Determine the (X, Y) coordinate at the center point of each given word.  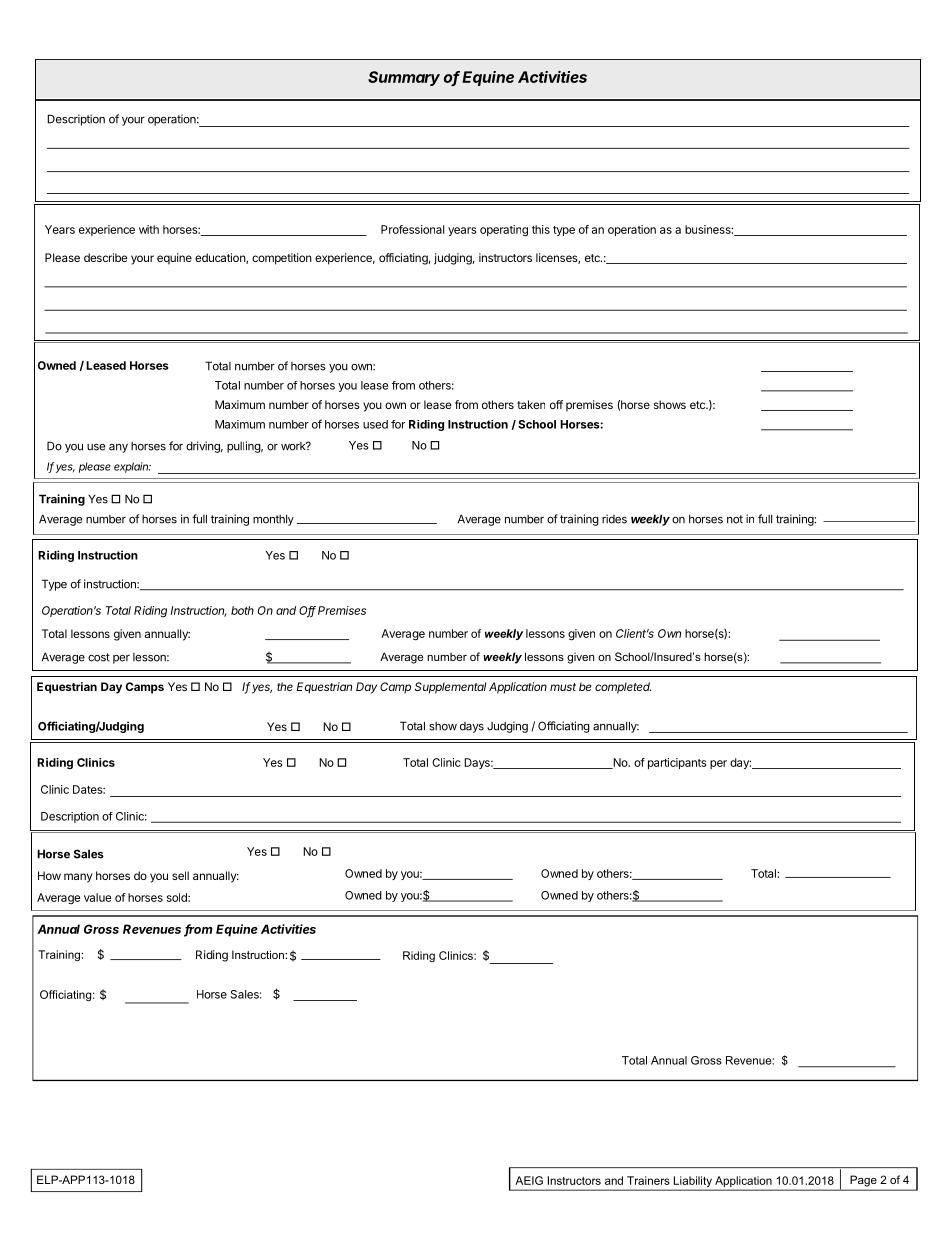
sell (180, 875)
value (98, 897)
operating (504, 231)
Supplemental (450, 688)
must (563, 687)
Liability (693, 1183)
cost (99, 657)
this (541, 229)
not (735, 519)
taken (531, 404)
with (149, 229)
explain (132, 467)
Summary (404, 78)
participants (677, 763)
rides (614, 519)
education (221, 258)
